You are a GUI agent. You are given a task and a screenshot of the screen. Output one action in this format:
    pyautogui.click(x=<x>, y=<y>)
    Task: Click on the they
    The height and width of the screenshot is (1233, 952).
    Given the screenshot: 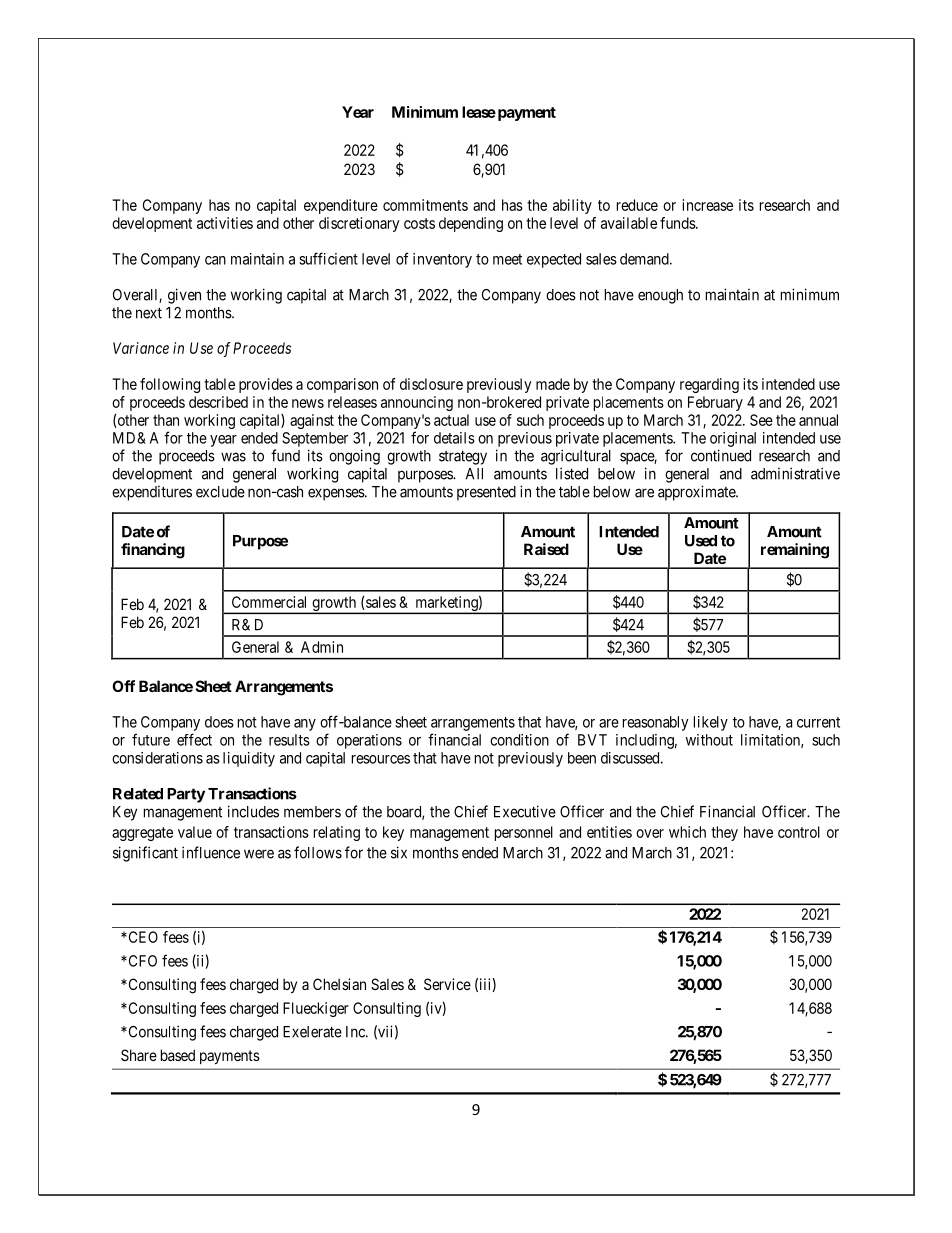 What is the action you would take?
    pyautogui.click(x=724, y=833)
